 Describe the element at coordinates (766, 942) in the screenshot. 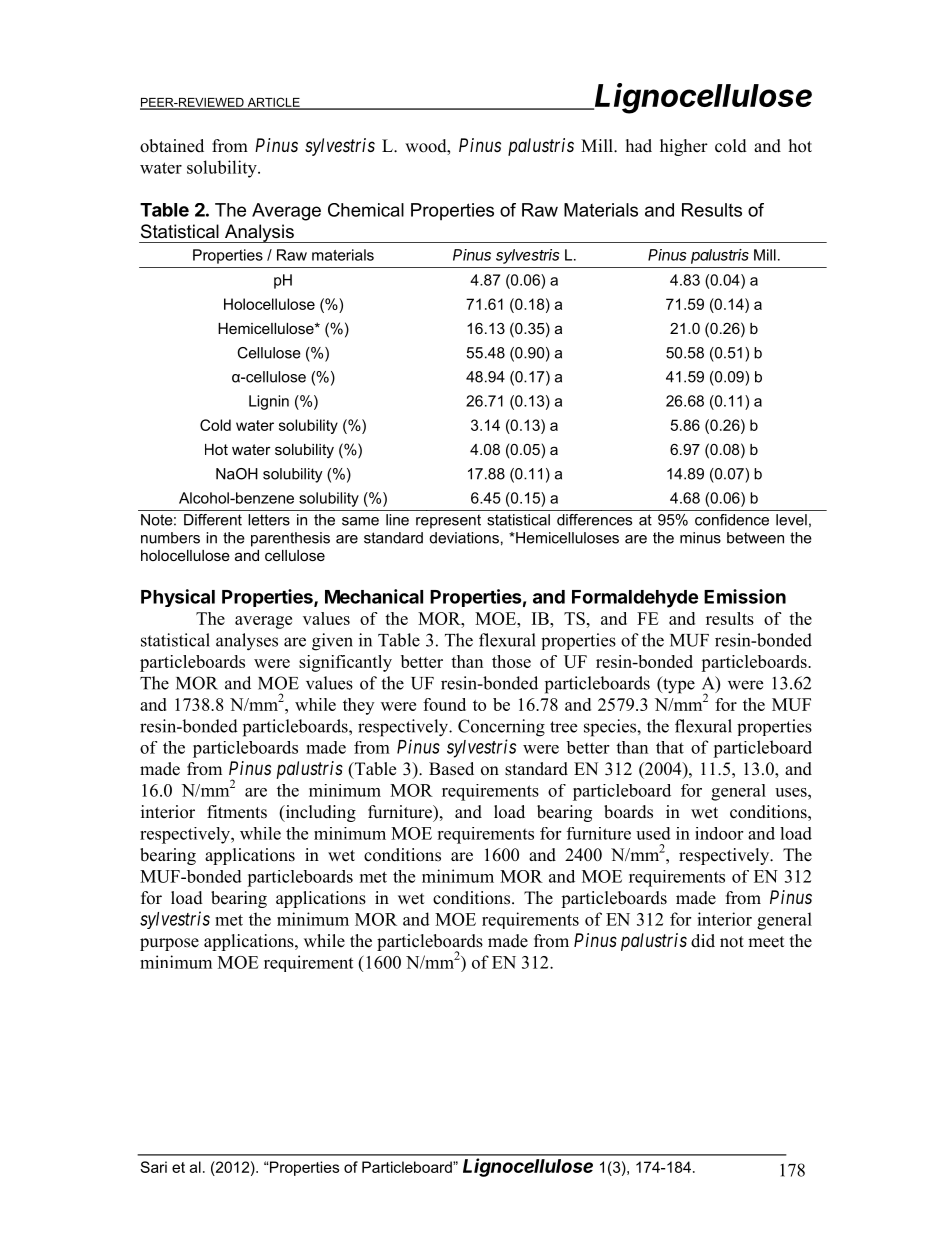

I see `meet` at that location.
